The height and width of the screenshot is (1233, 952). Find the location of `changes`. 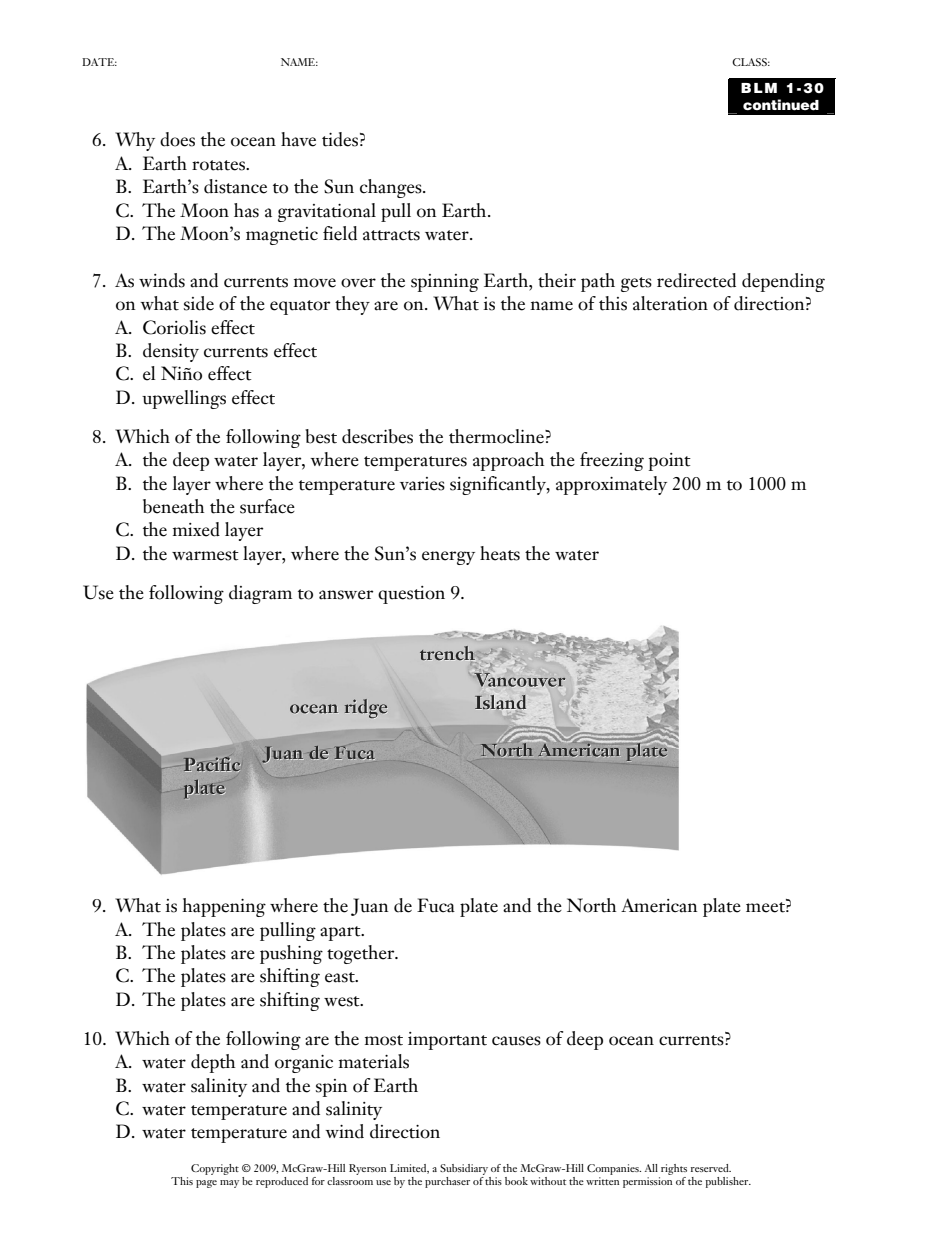

changes is located at coordinates (392, 188).
